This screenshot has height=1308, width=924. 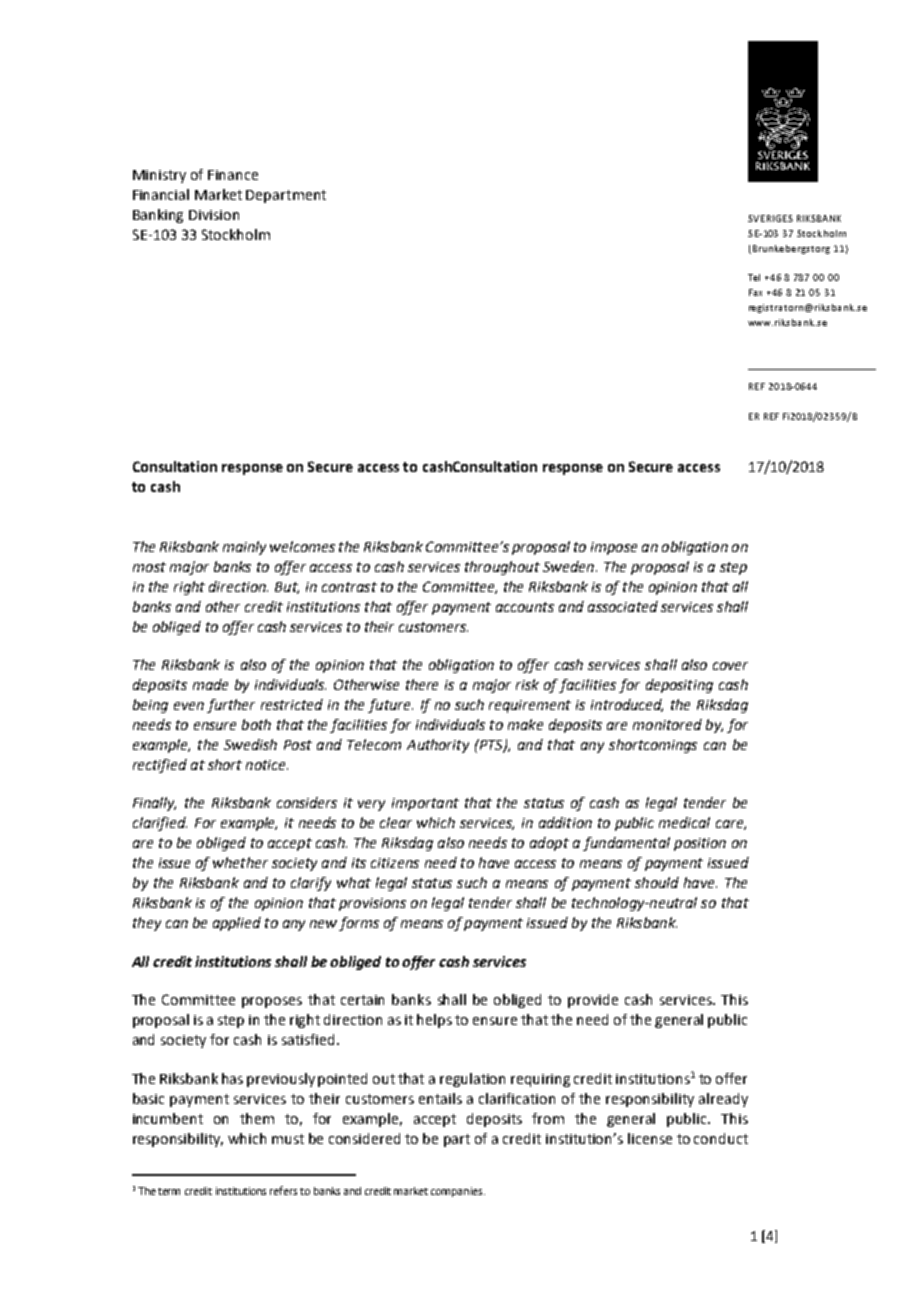 What do you see at coordinates (210, 684) in the screenshot?
I see `made` at bounding box center [210, 684].
